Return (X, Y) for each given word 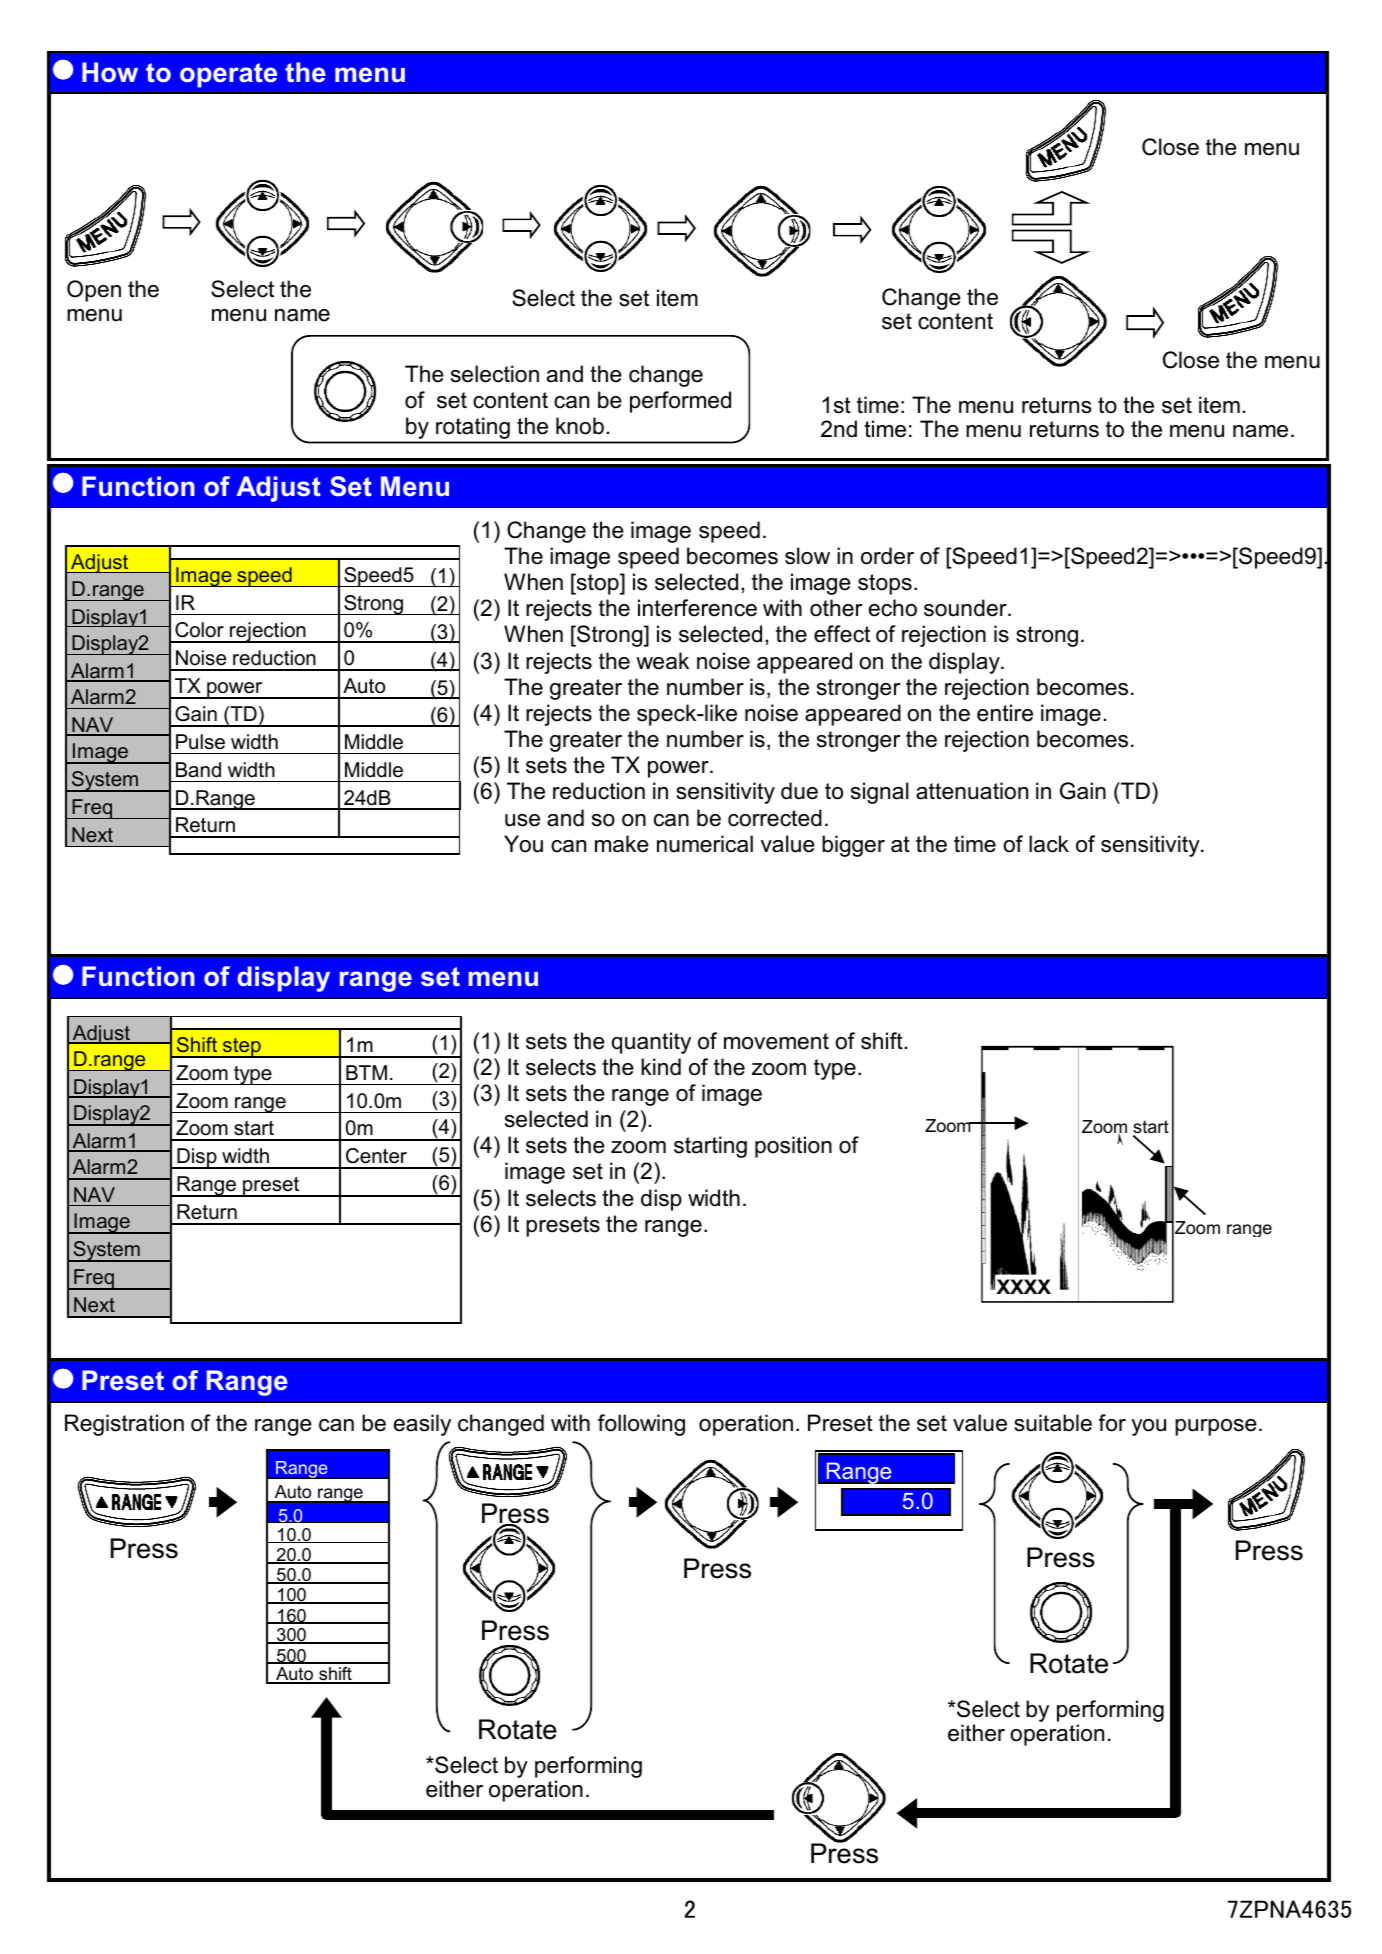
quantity (651, 1043)
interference (697, 608)
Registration (124, 1425)
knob (580, 426)
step (242, 1047)
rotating (473, 428)
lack (1049, 844)
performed (680, 402)
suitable (1053, 1423)
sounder (966, 608)
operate (228, 75)
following (641, 1425)
